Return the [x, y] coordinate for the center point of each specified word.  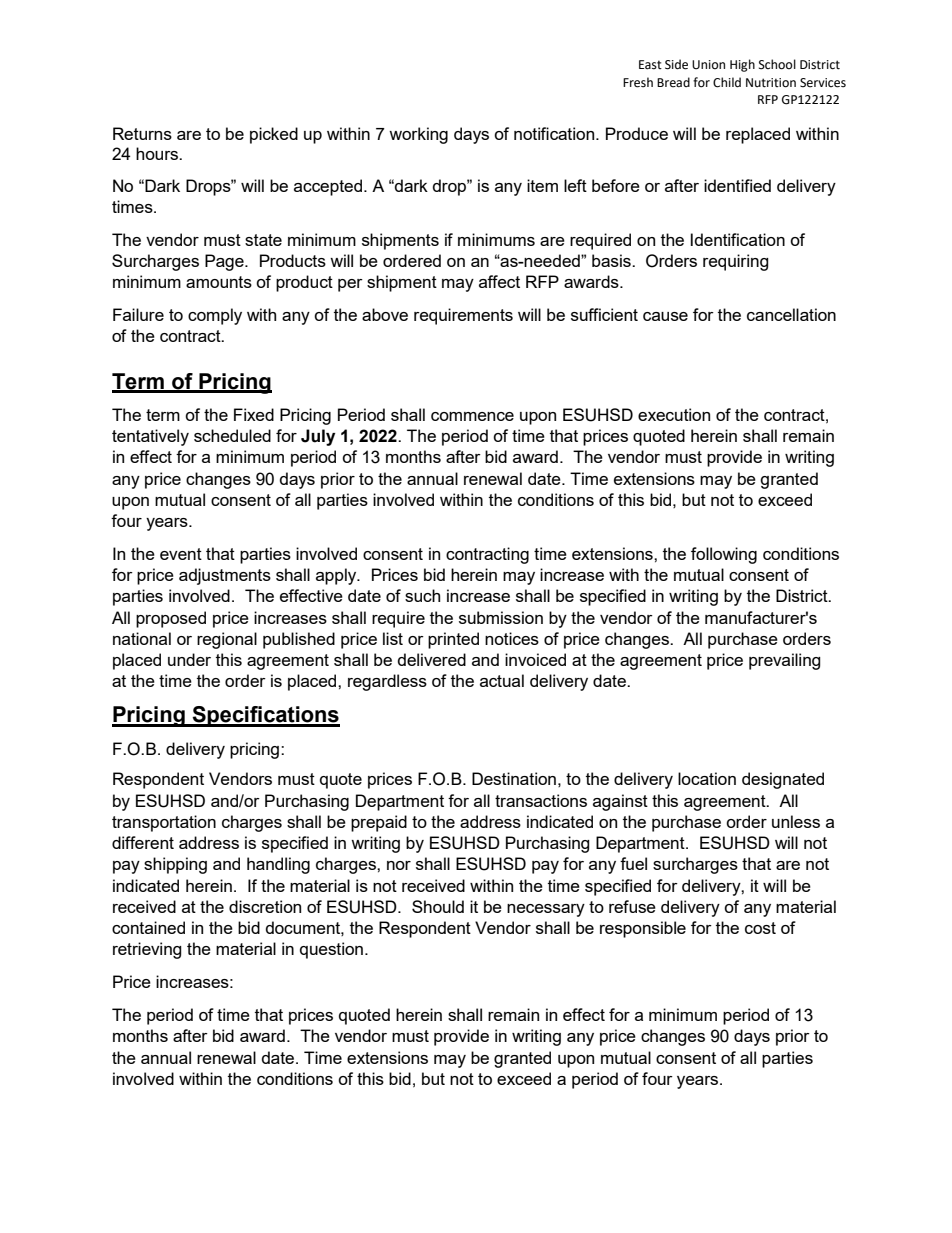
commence [472, 416]
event [181, 554]
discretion [265, 906]
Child [727, 82]
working [418, 135]
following [724, 555]
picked [274, 135]
